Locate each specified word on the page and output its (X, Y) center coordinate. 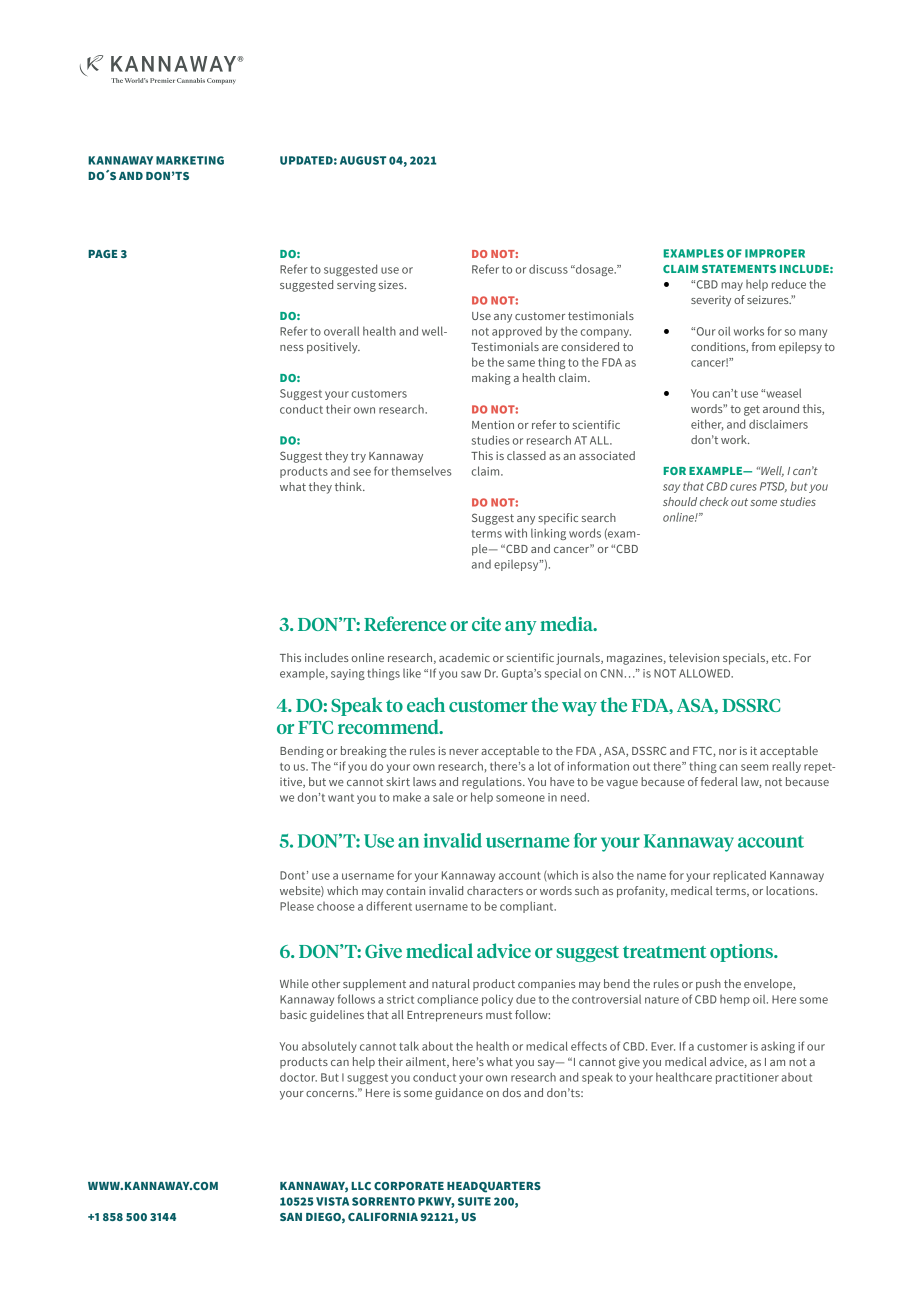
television (694, 657)
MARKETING (190, 160)
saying (348, 674)
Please (297, 906)
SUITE (474, 1201)
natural (451, 983)
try (358, 457)
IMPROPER (775, 253)
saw (471, 674)
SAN (291, 1217)
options (742, 953)
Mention (493, 424)
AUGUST (363, 160)
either (707, 424)
